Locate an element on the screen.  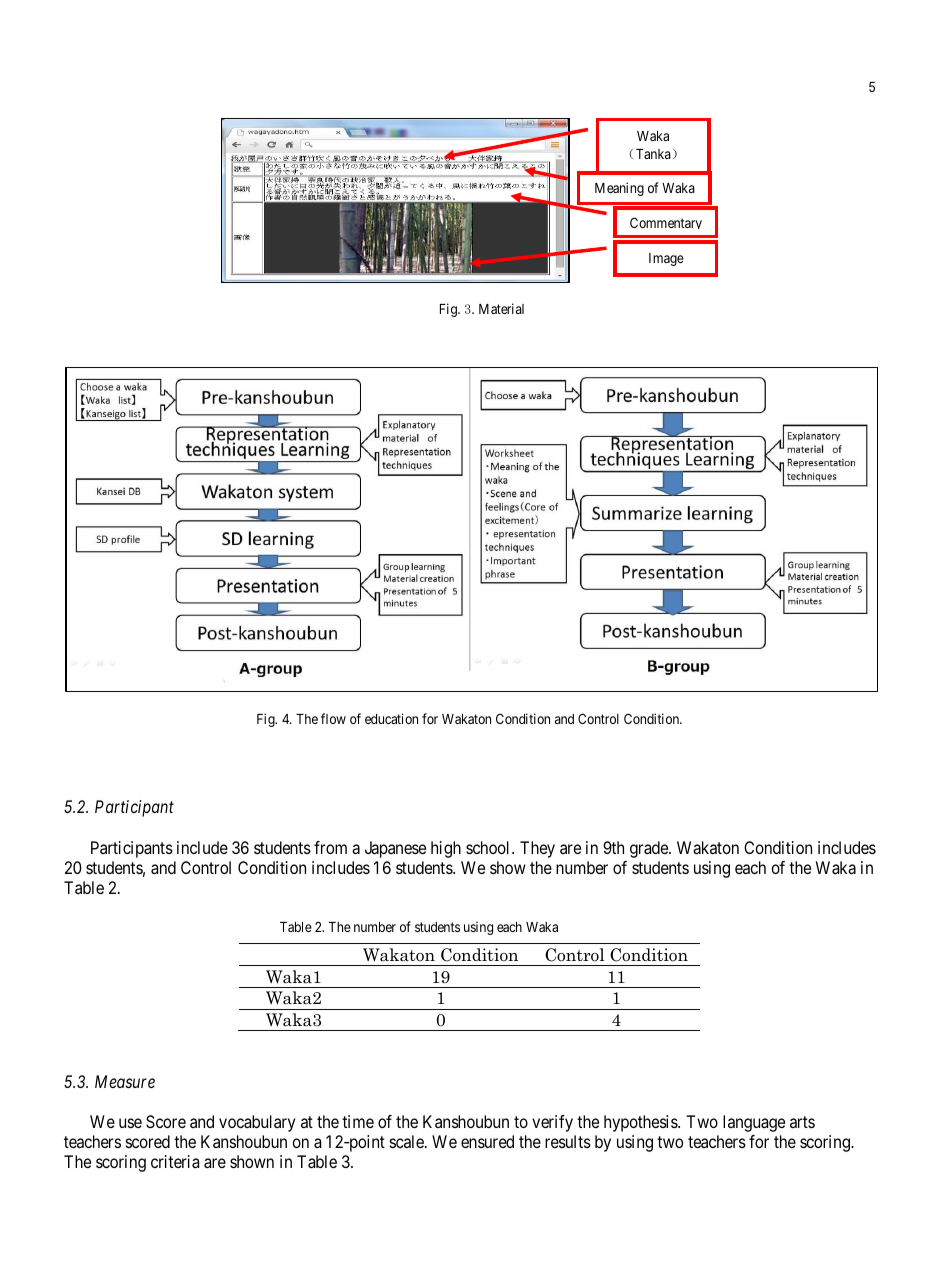
Image is located at coordinates (666, 259).
